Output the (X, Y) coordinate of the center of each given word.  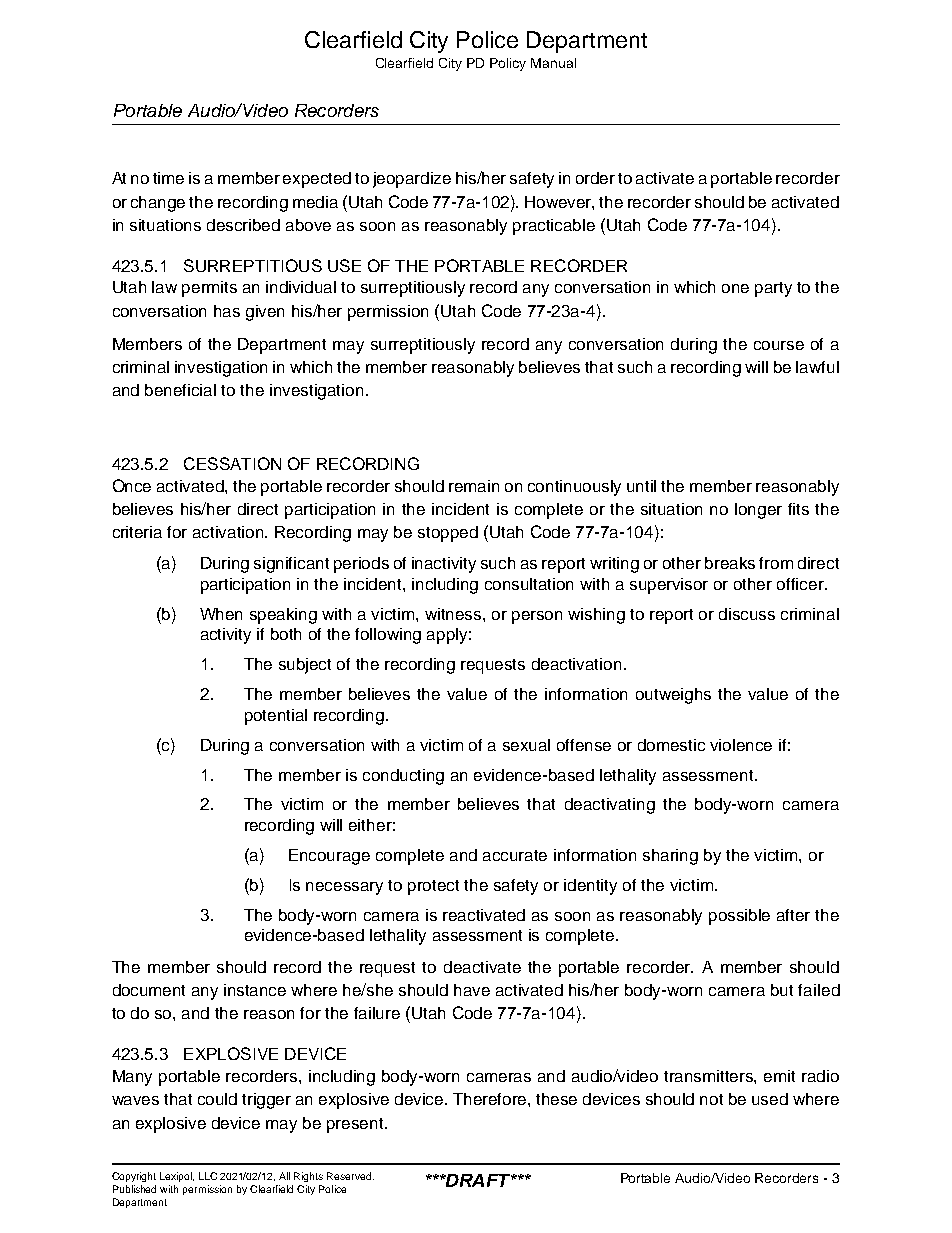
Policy (508, 64)
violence (741, 745)
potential (276, 717)
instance (255, 990)
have (472, 990)
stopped (448, 534)
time (168, 178)
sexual (526, 745)
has (227, 311)
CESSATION (232, 463)
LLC (208, 1176)
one (735, 288)
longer (758, 511)
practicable (554, 227)
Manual (553, 63)
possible (739, 917)
